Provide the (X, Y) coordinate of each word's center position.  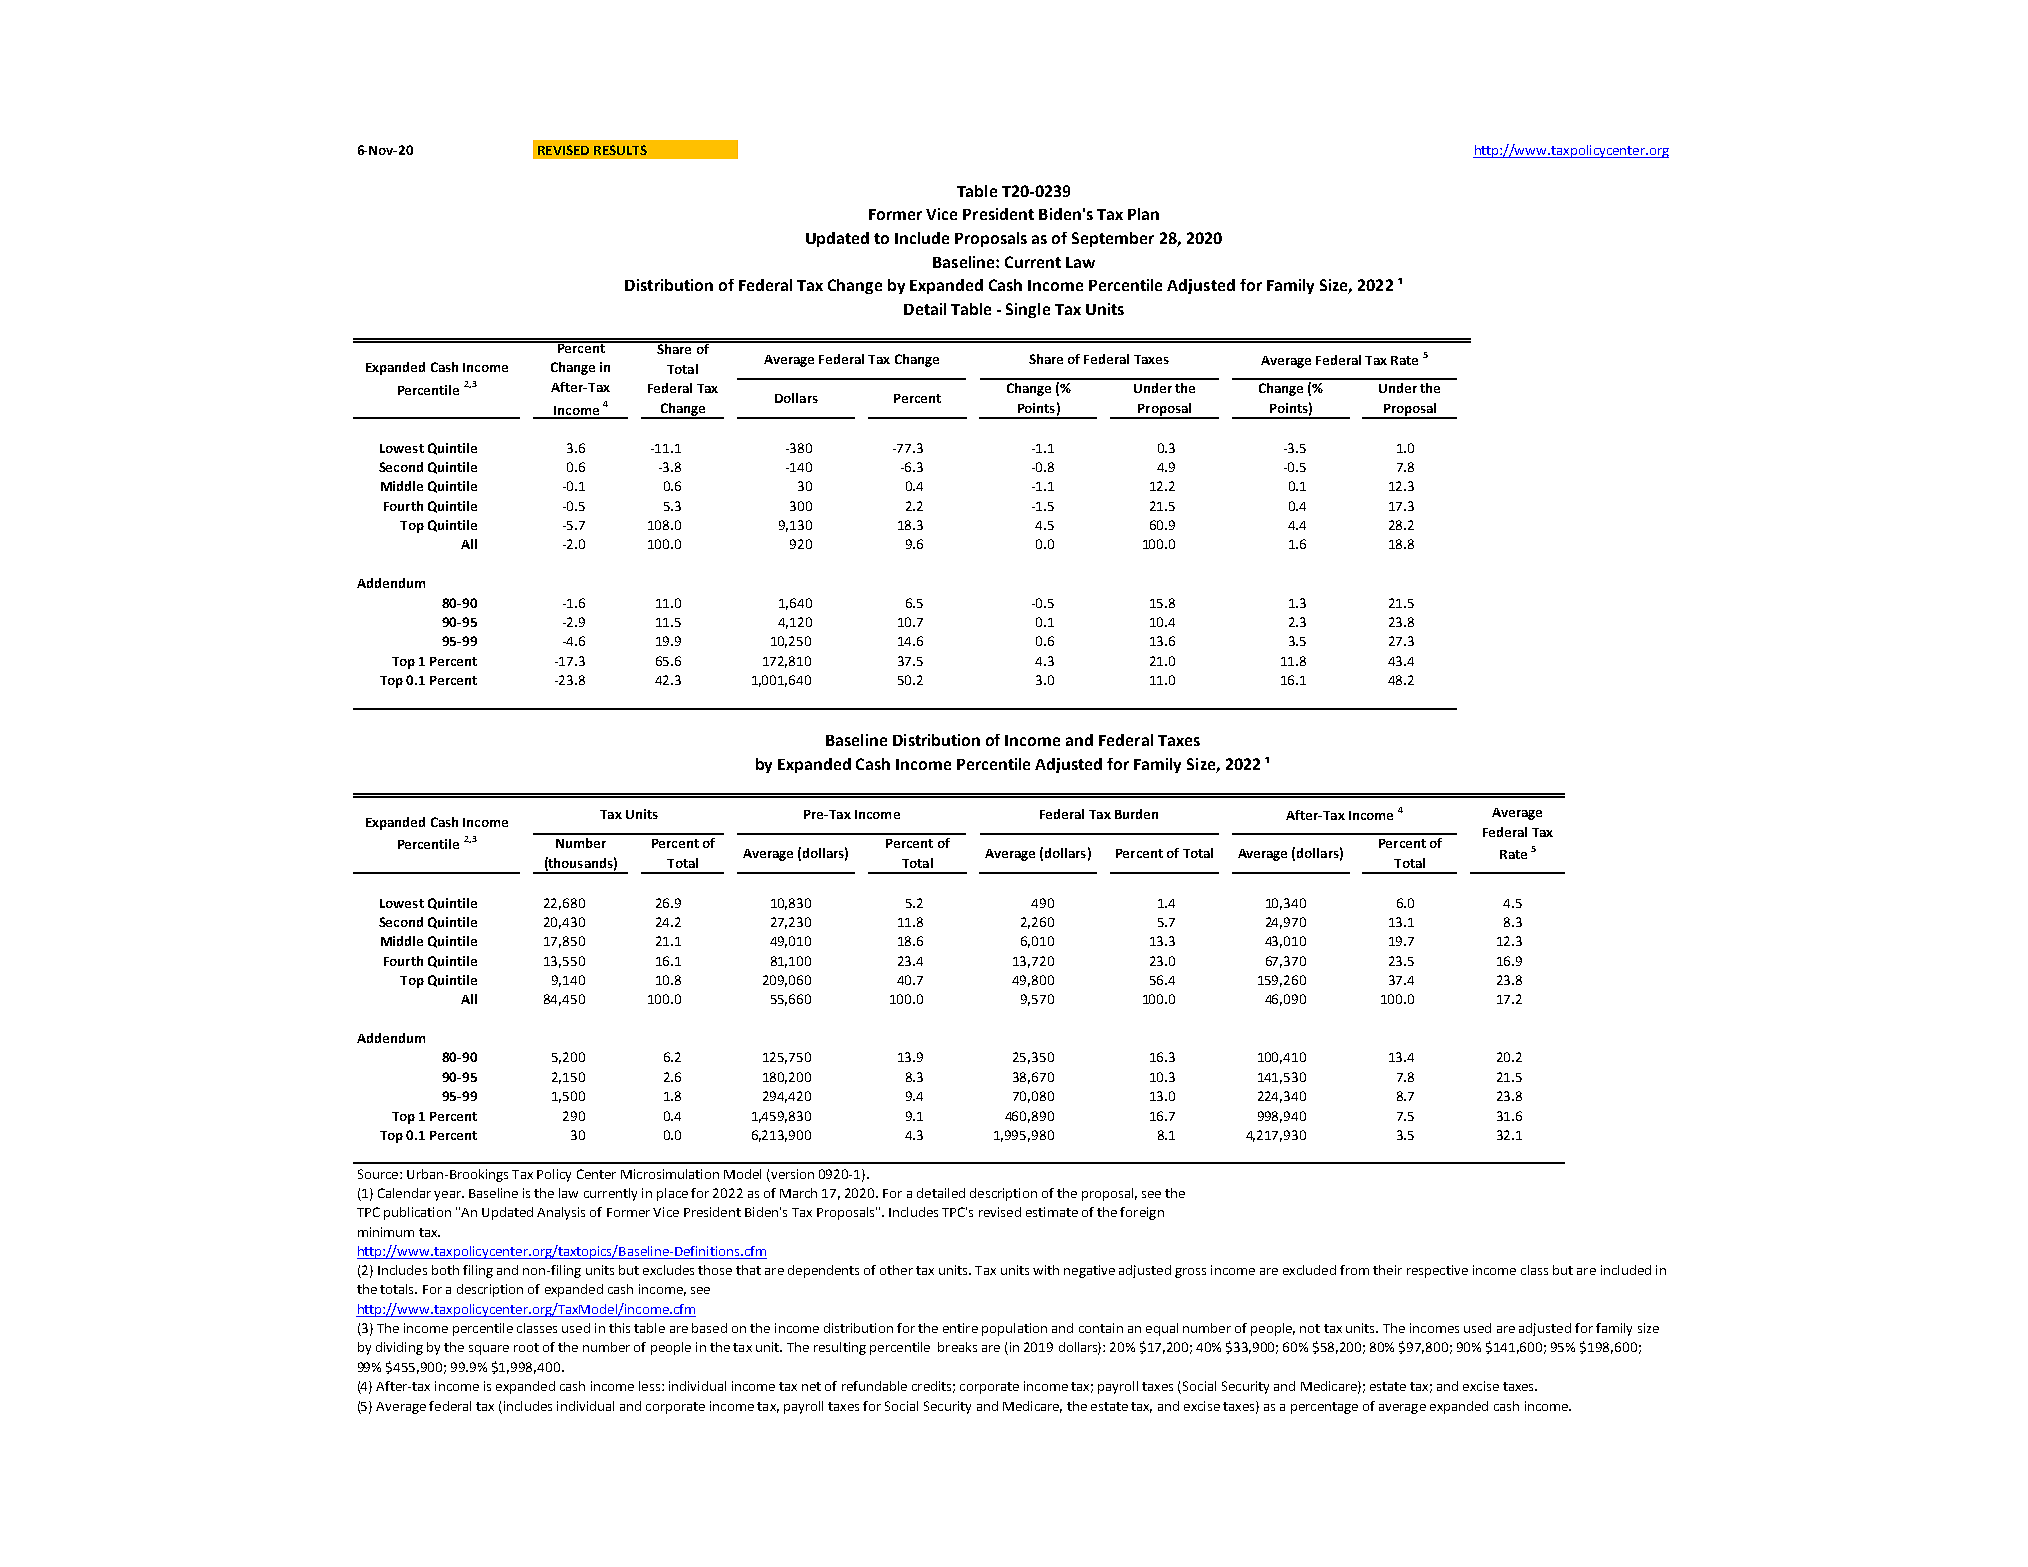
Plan (1143, 214)
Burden (1136, 814)
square (489, 1350)
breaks (957, 1347)
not (1310, 1328)
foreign (1142, 1213)
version (792, 1174)
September (1113, 239)
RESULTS (620, 150)
